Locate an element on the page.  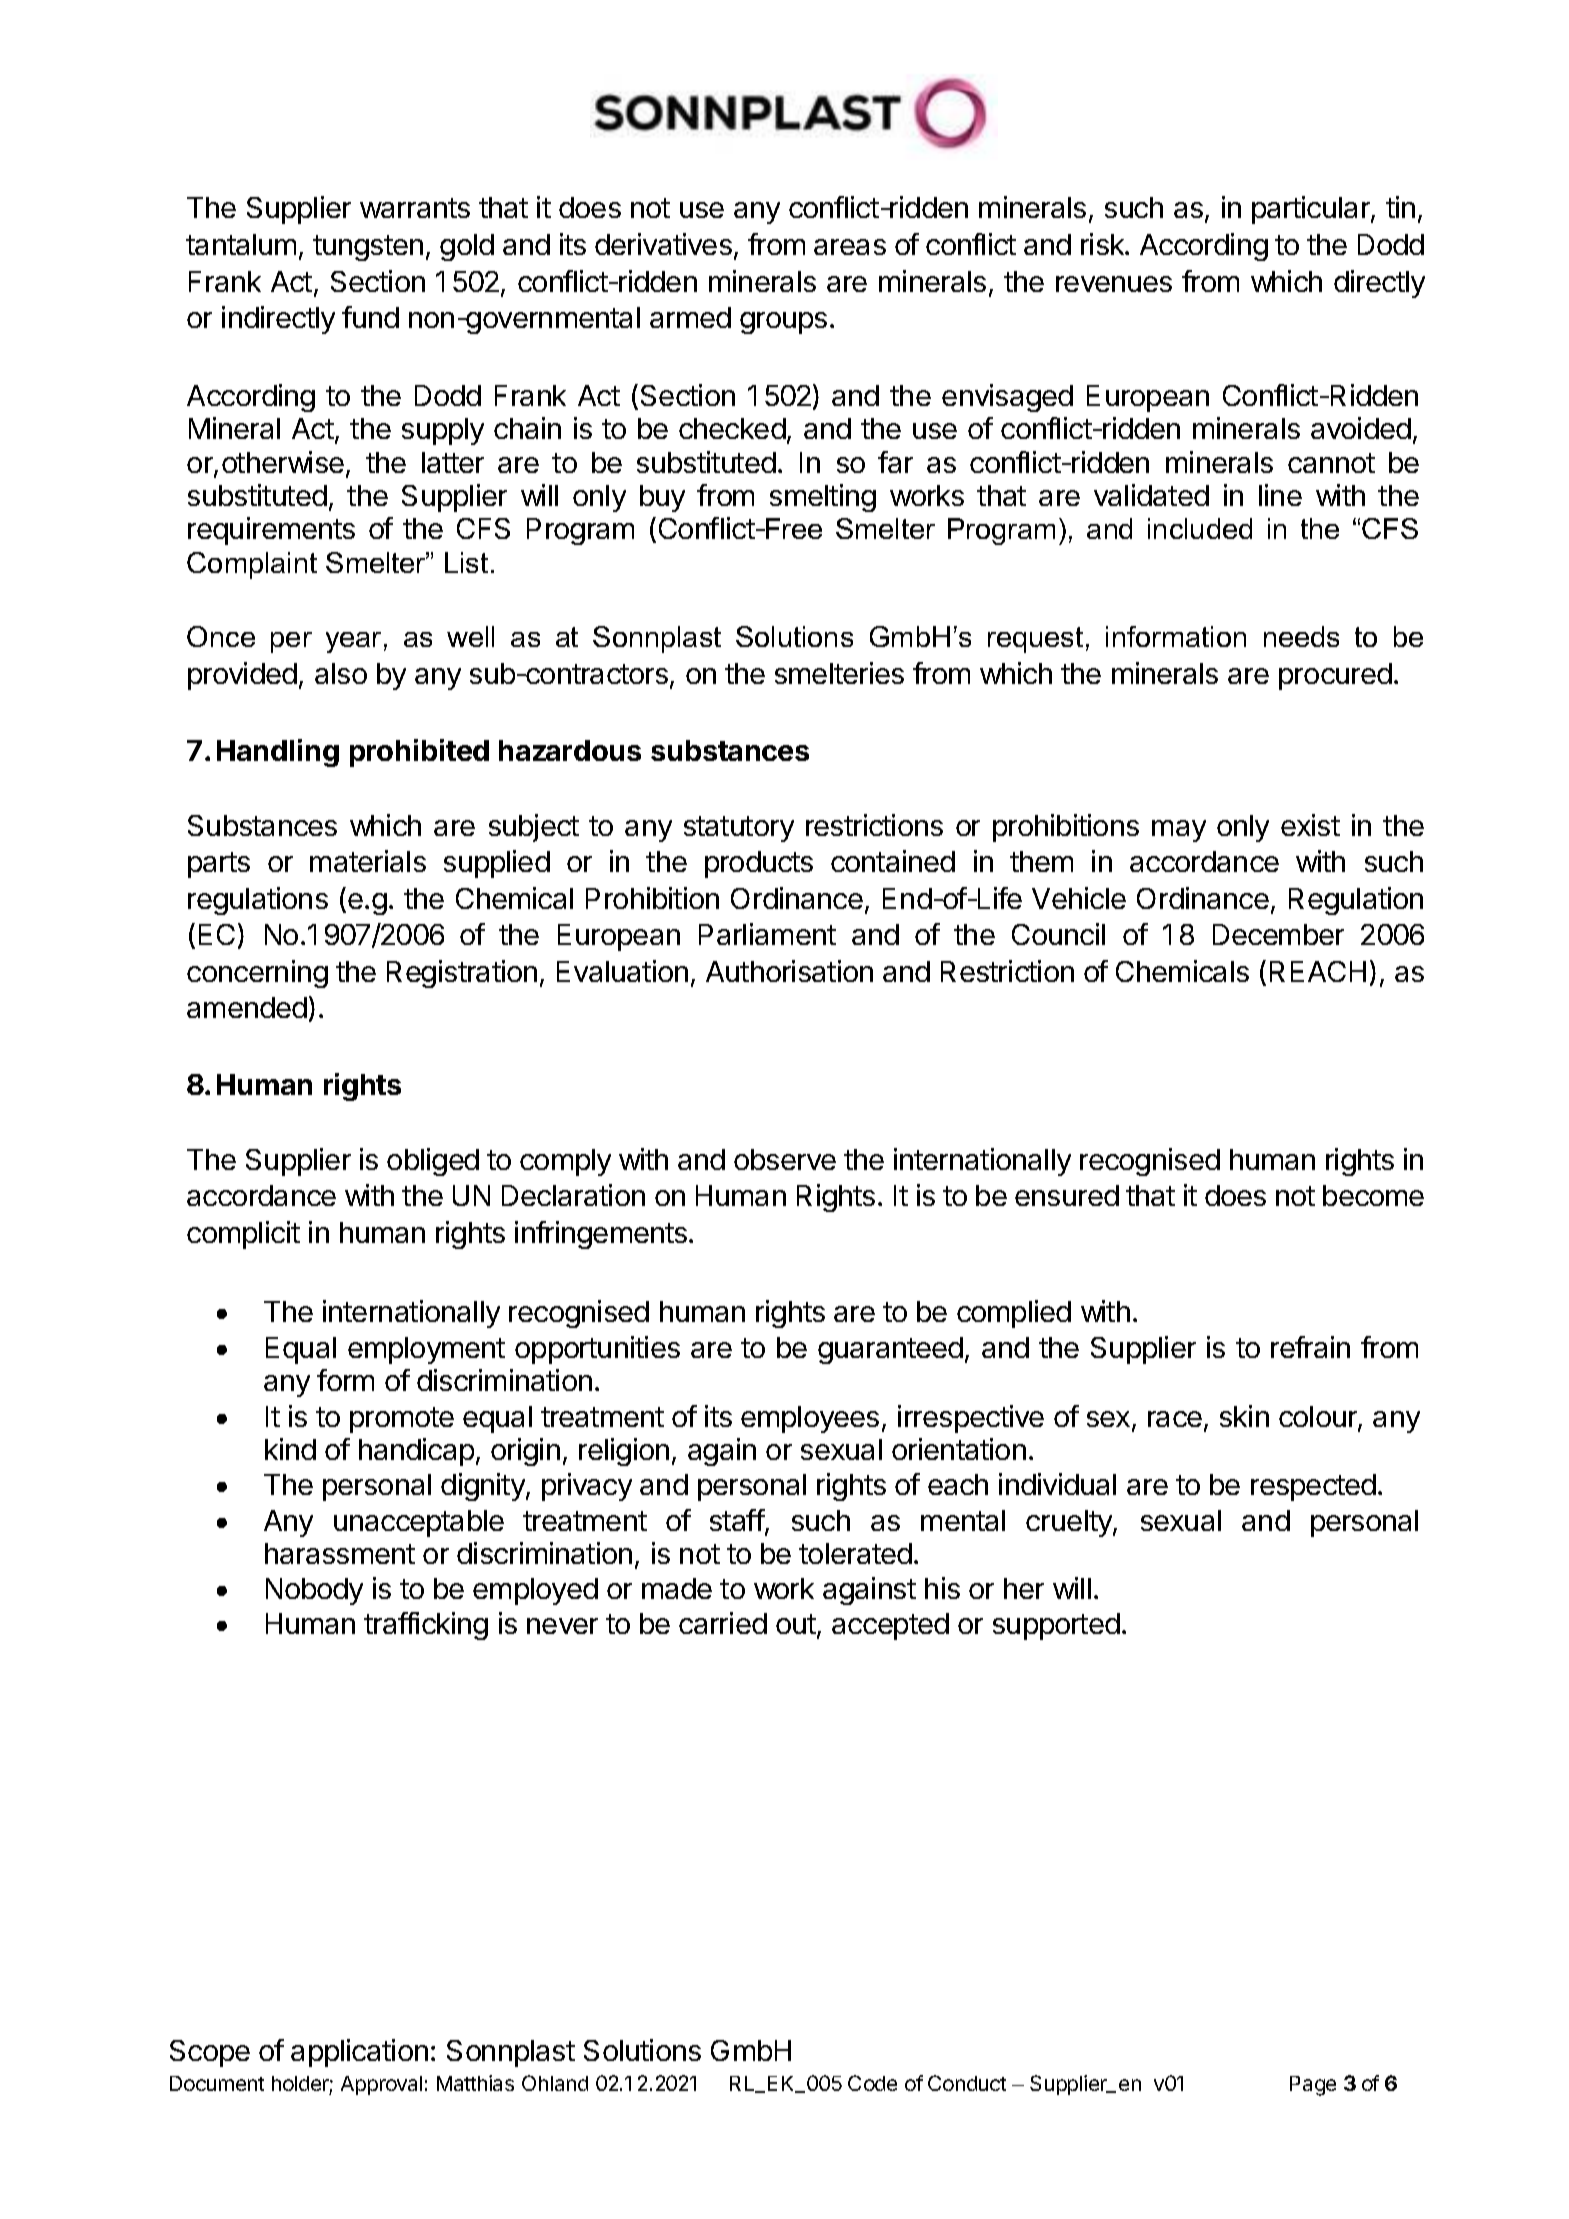
employees is located at coordinates (810, 1419).
